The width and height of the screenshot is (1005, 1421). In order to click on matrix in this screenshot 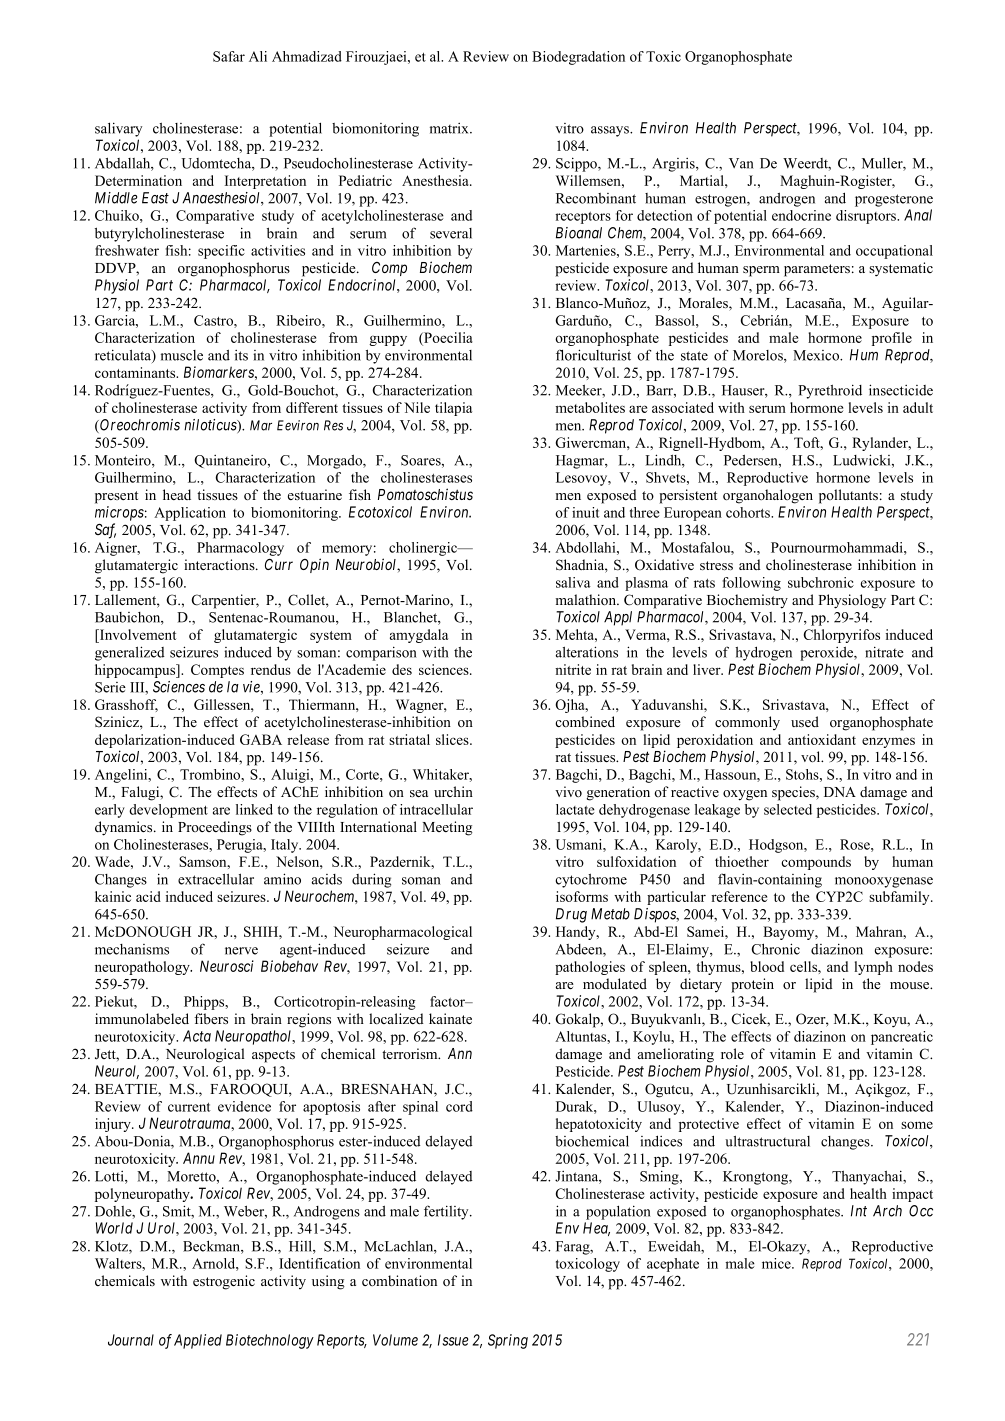, I will do `click(450, 128)`.
